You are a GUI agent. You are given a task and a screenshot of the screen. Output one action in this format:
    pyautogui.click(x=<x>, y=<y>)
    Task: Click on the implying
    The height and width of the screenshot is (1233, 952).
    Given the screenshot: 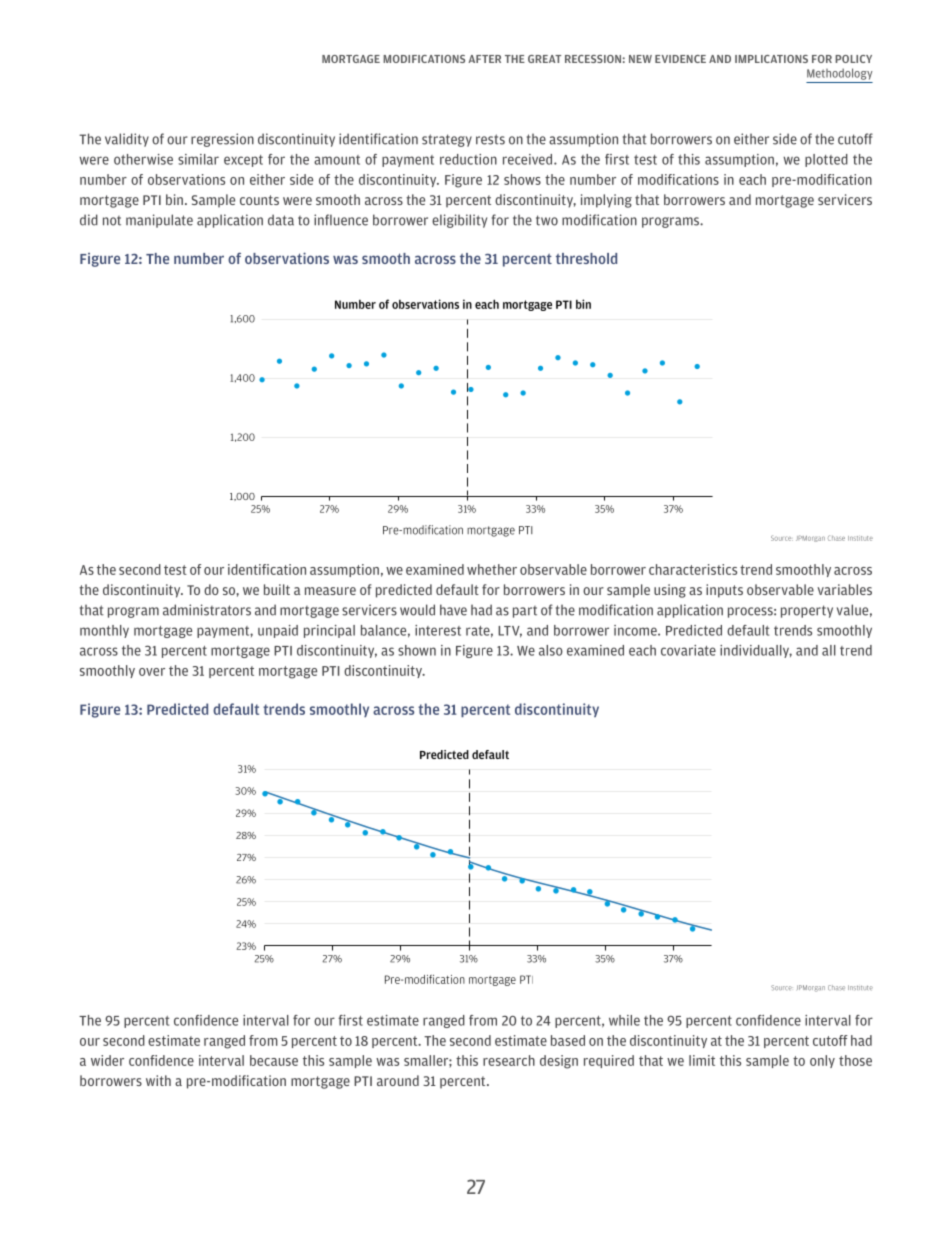 What is the action you would take?
    pyautogui.click(x=606, y=201)
